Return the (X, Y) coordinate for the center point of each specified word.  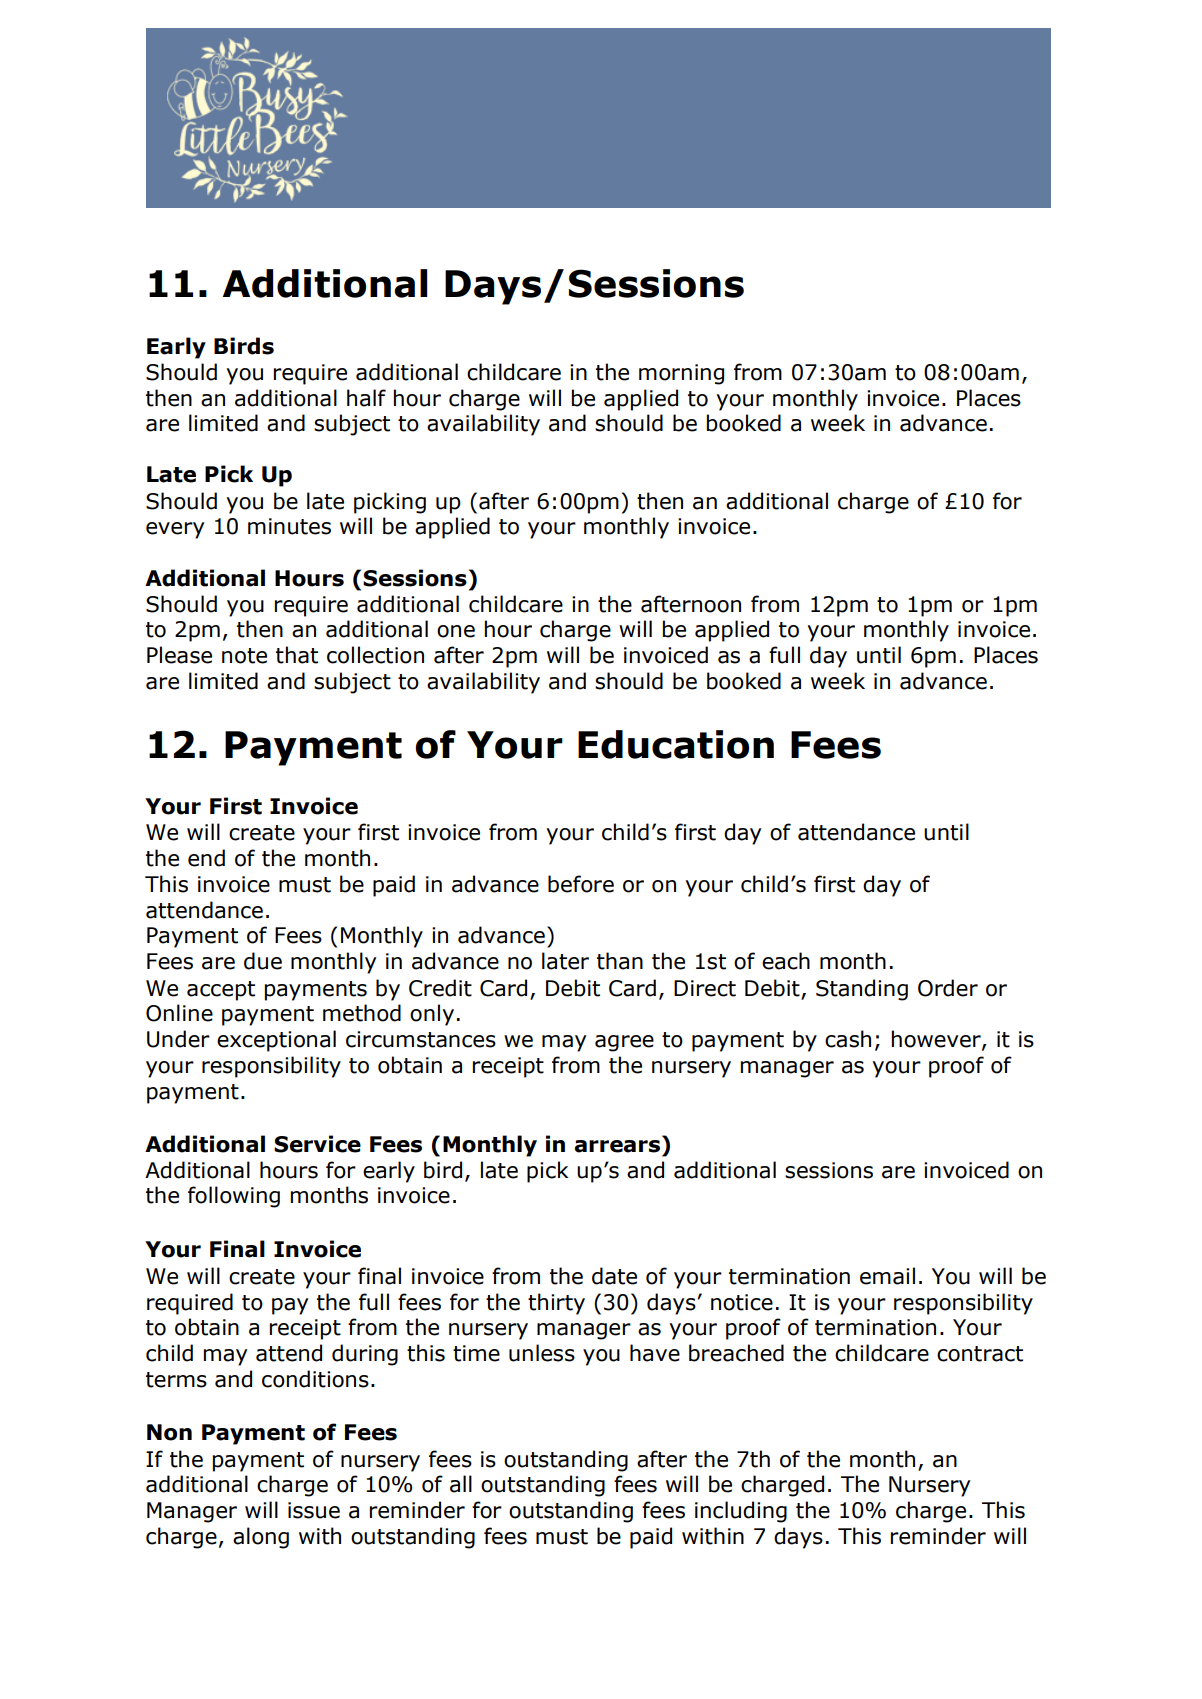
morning (681, 374)
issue (314, 1510)
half (366, 398)
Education (676, 744)
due (263, 961)
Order (948, 988)
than (620, 961)
